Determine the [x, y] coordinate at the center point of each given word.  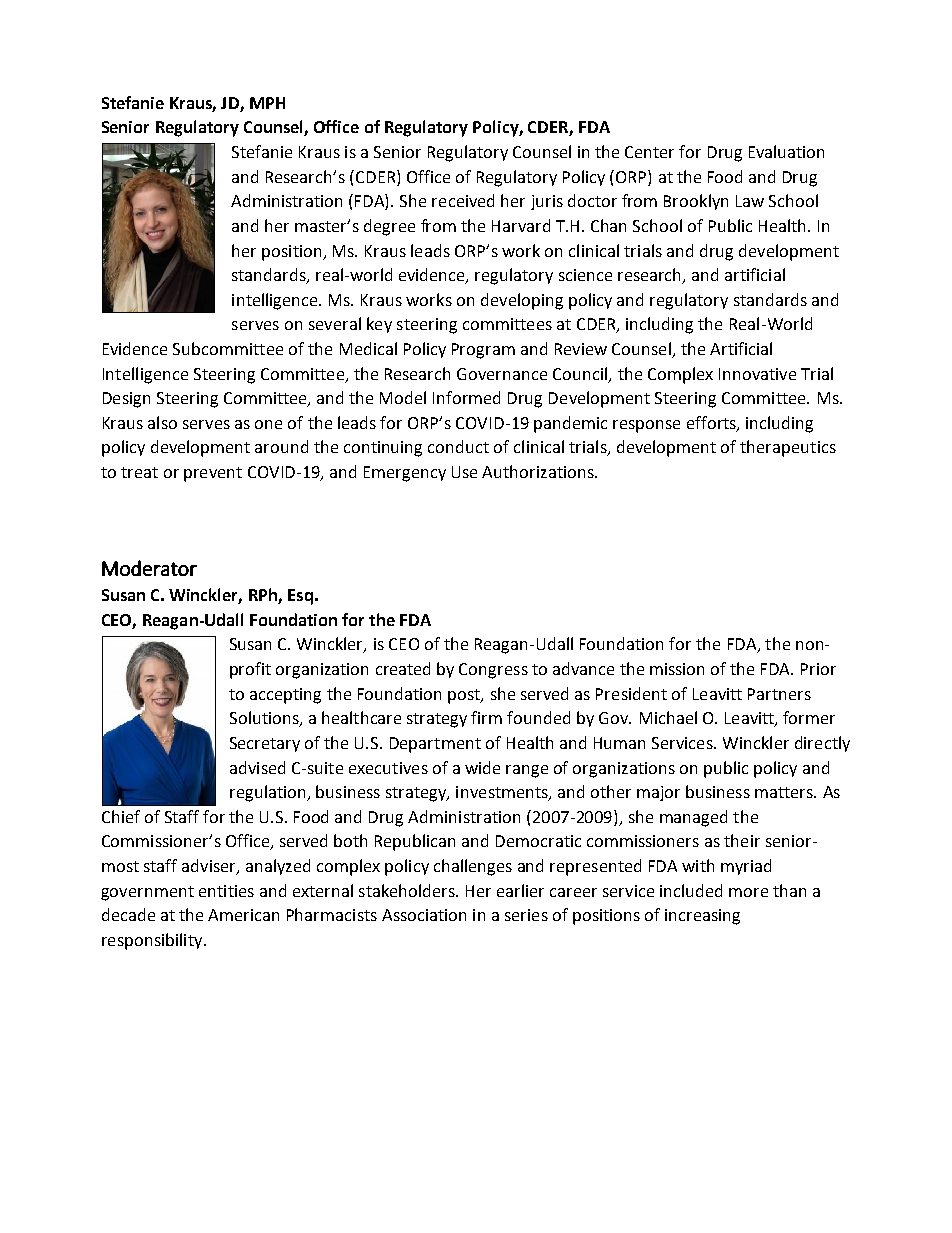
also [162, 422]
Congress [493, 671]
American [243, 915]
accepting [285, 696]
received [463, 200]
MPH [267, 103]
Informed [466, 397]
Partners [779, 694]
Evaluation [786, 151]
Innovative [757, 374]
